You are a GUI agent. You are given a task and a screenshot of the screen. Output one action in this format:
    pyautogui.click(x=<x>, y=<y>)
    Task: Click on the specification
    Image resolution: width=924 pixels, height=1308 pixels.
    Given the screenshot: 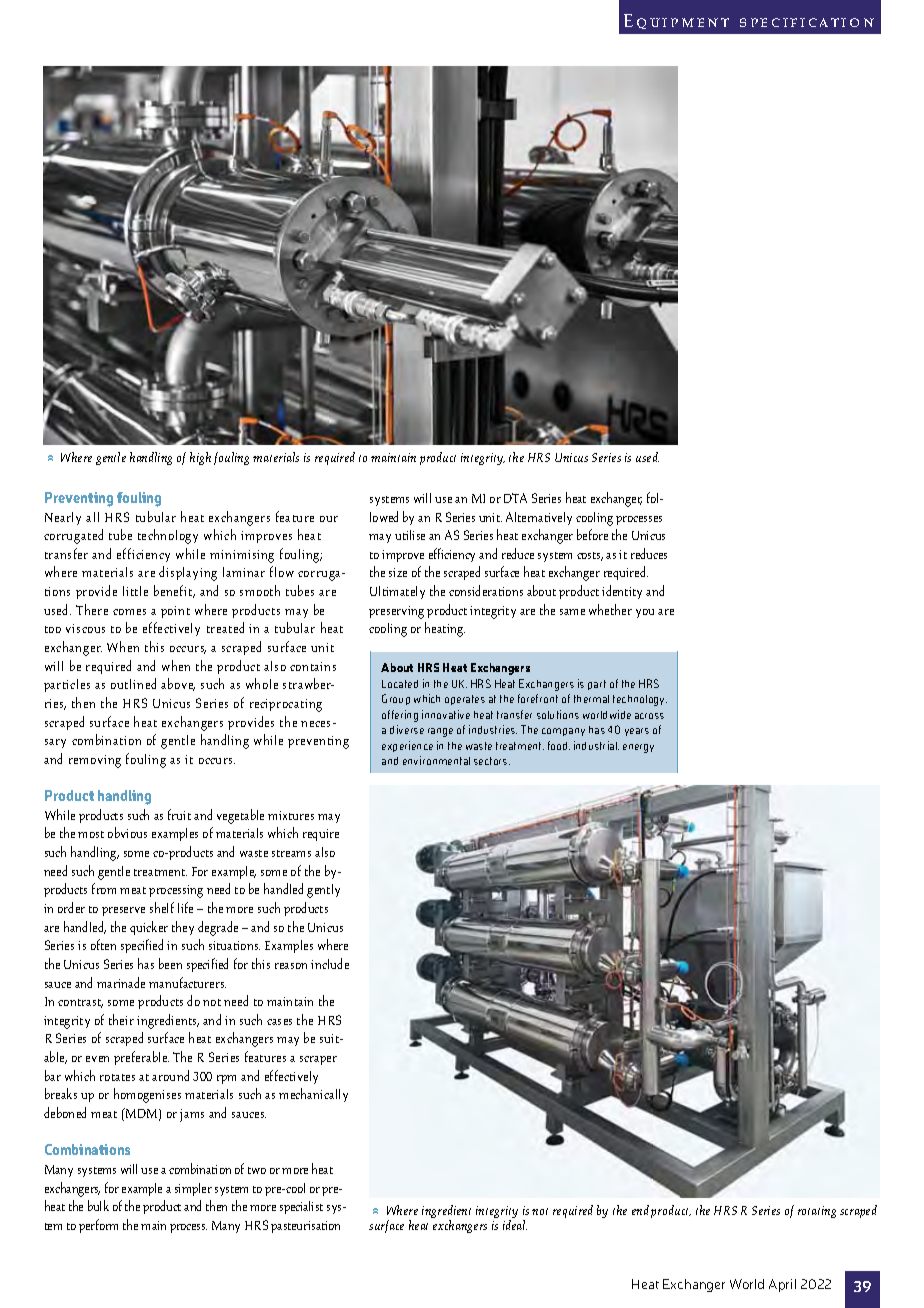 What is the action you would take?
    pyautogui.click(x=807, y=22)
